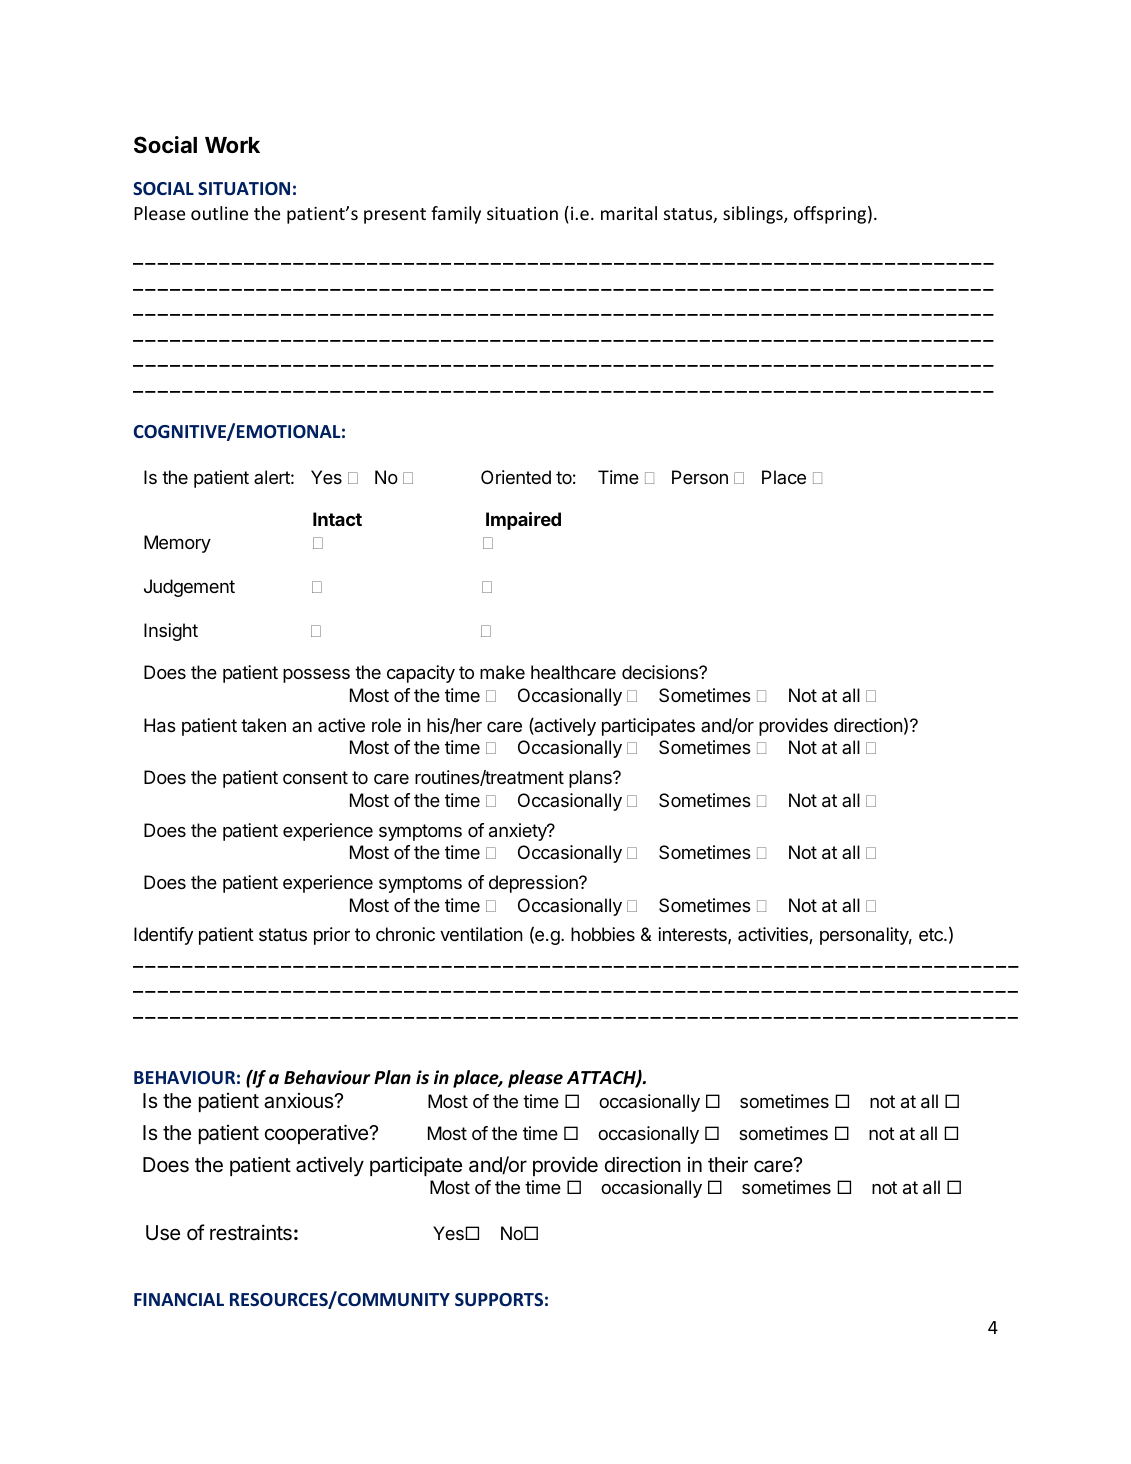 Image resolution: width=1131 pixels, height=1464 pixels. What do you see at coordinates (332, 936) in the screenshot?
I see `prior` at bounding box center [332, 936].
